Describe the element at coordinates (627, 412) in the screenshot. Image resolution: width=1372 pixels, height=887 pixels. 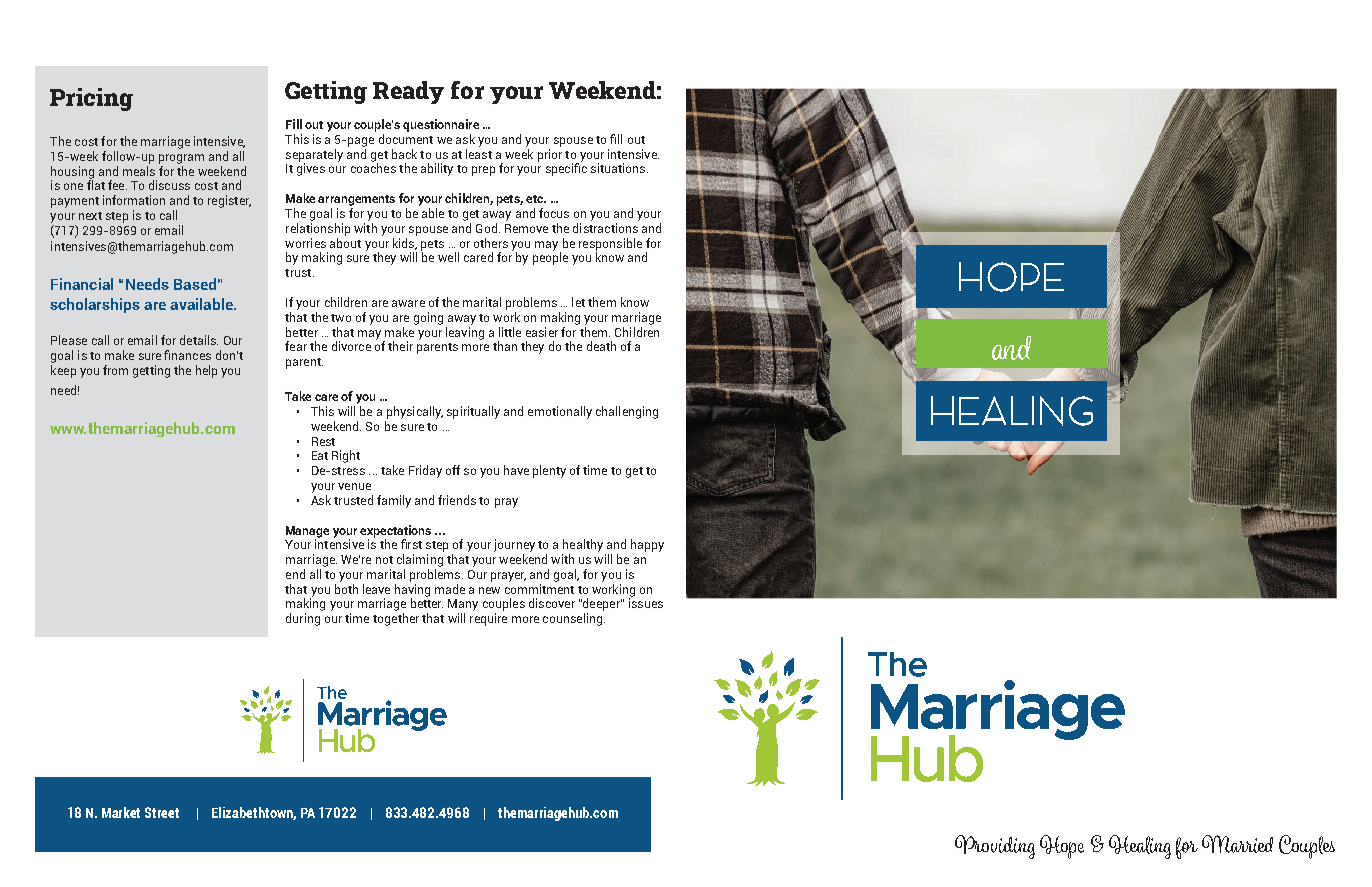
I see `challenging` at that location.
